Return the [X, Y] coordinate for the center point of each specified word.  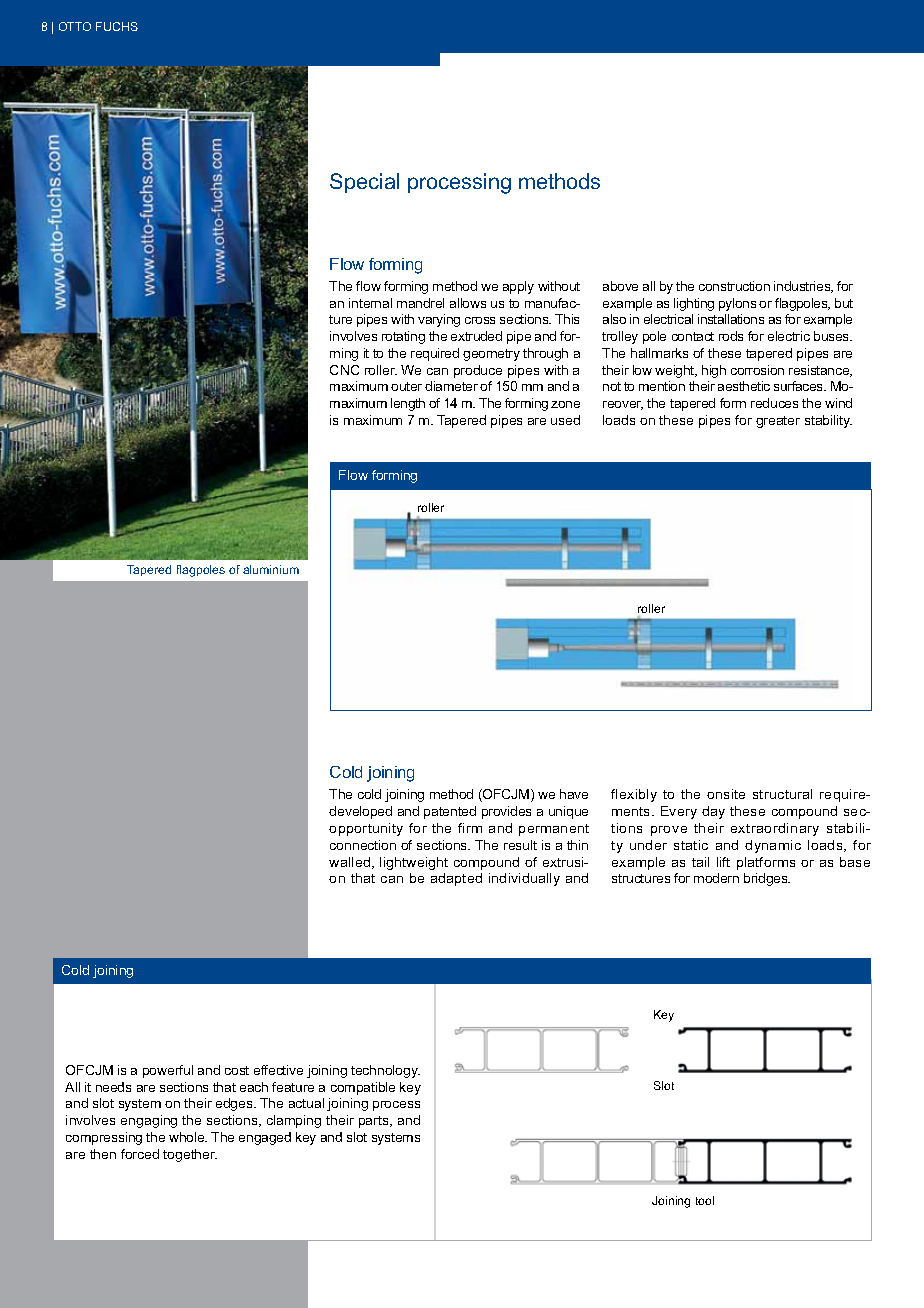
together [190, 1155]
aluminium [271, 569]
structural [782, 794]
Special [364, 183]
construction [734, 286]
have [574, 794]
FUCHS [117, 26]
